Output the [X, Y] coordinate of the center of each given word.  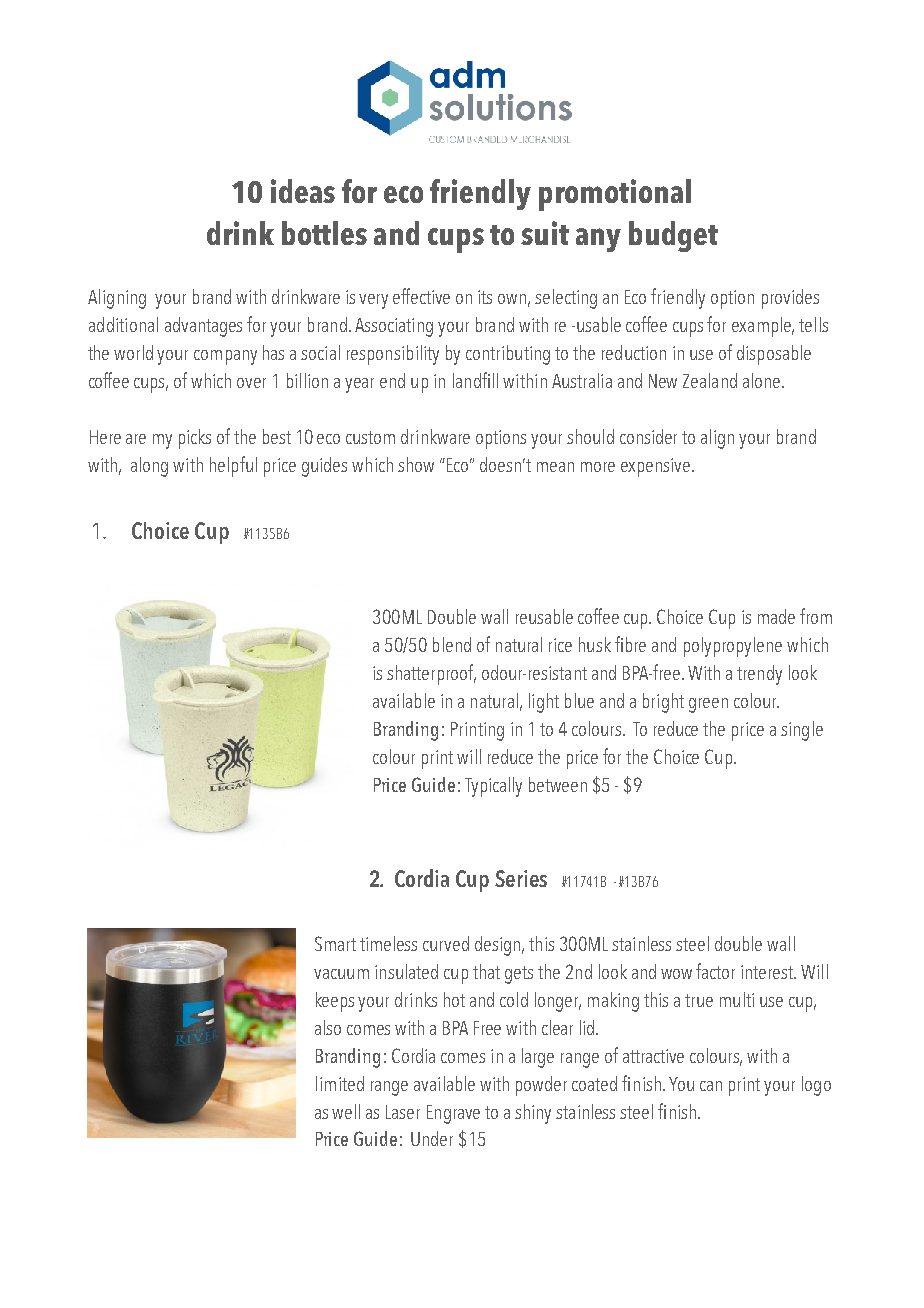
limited [340, 1083]
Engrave [453, 1114]
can [711, 1086]
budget [673, 236]
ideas [303, 191]
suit [545, 233]
